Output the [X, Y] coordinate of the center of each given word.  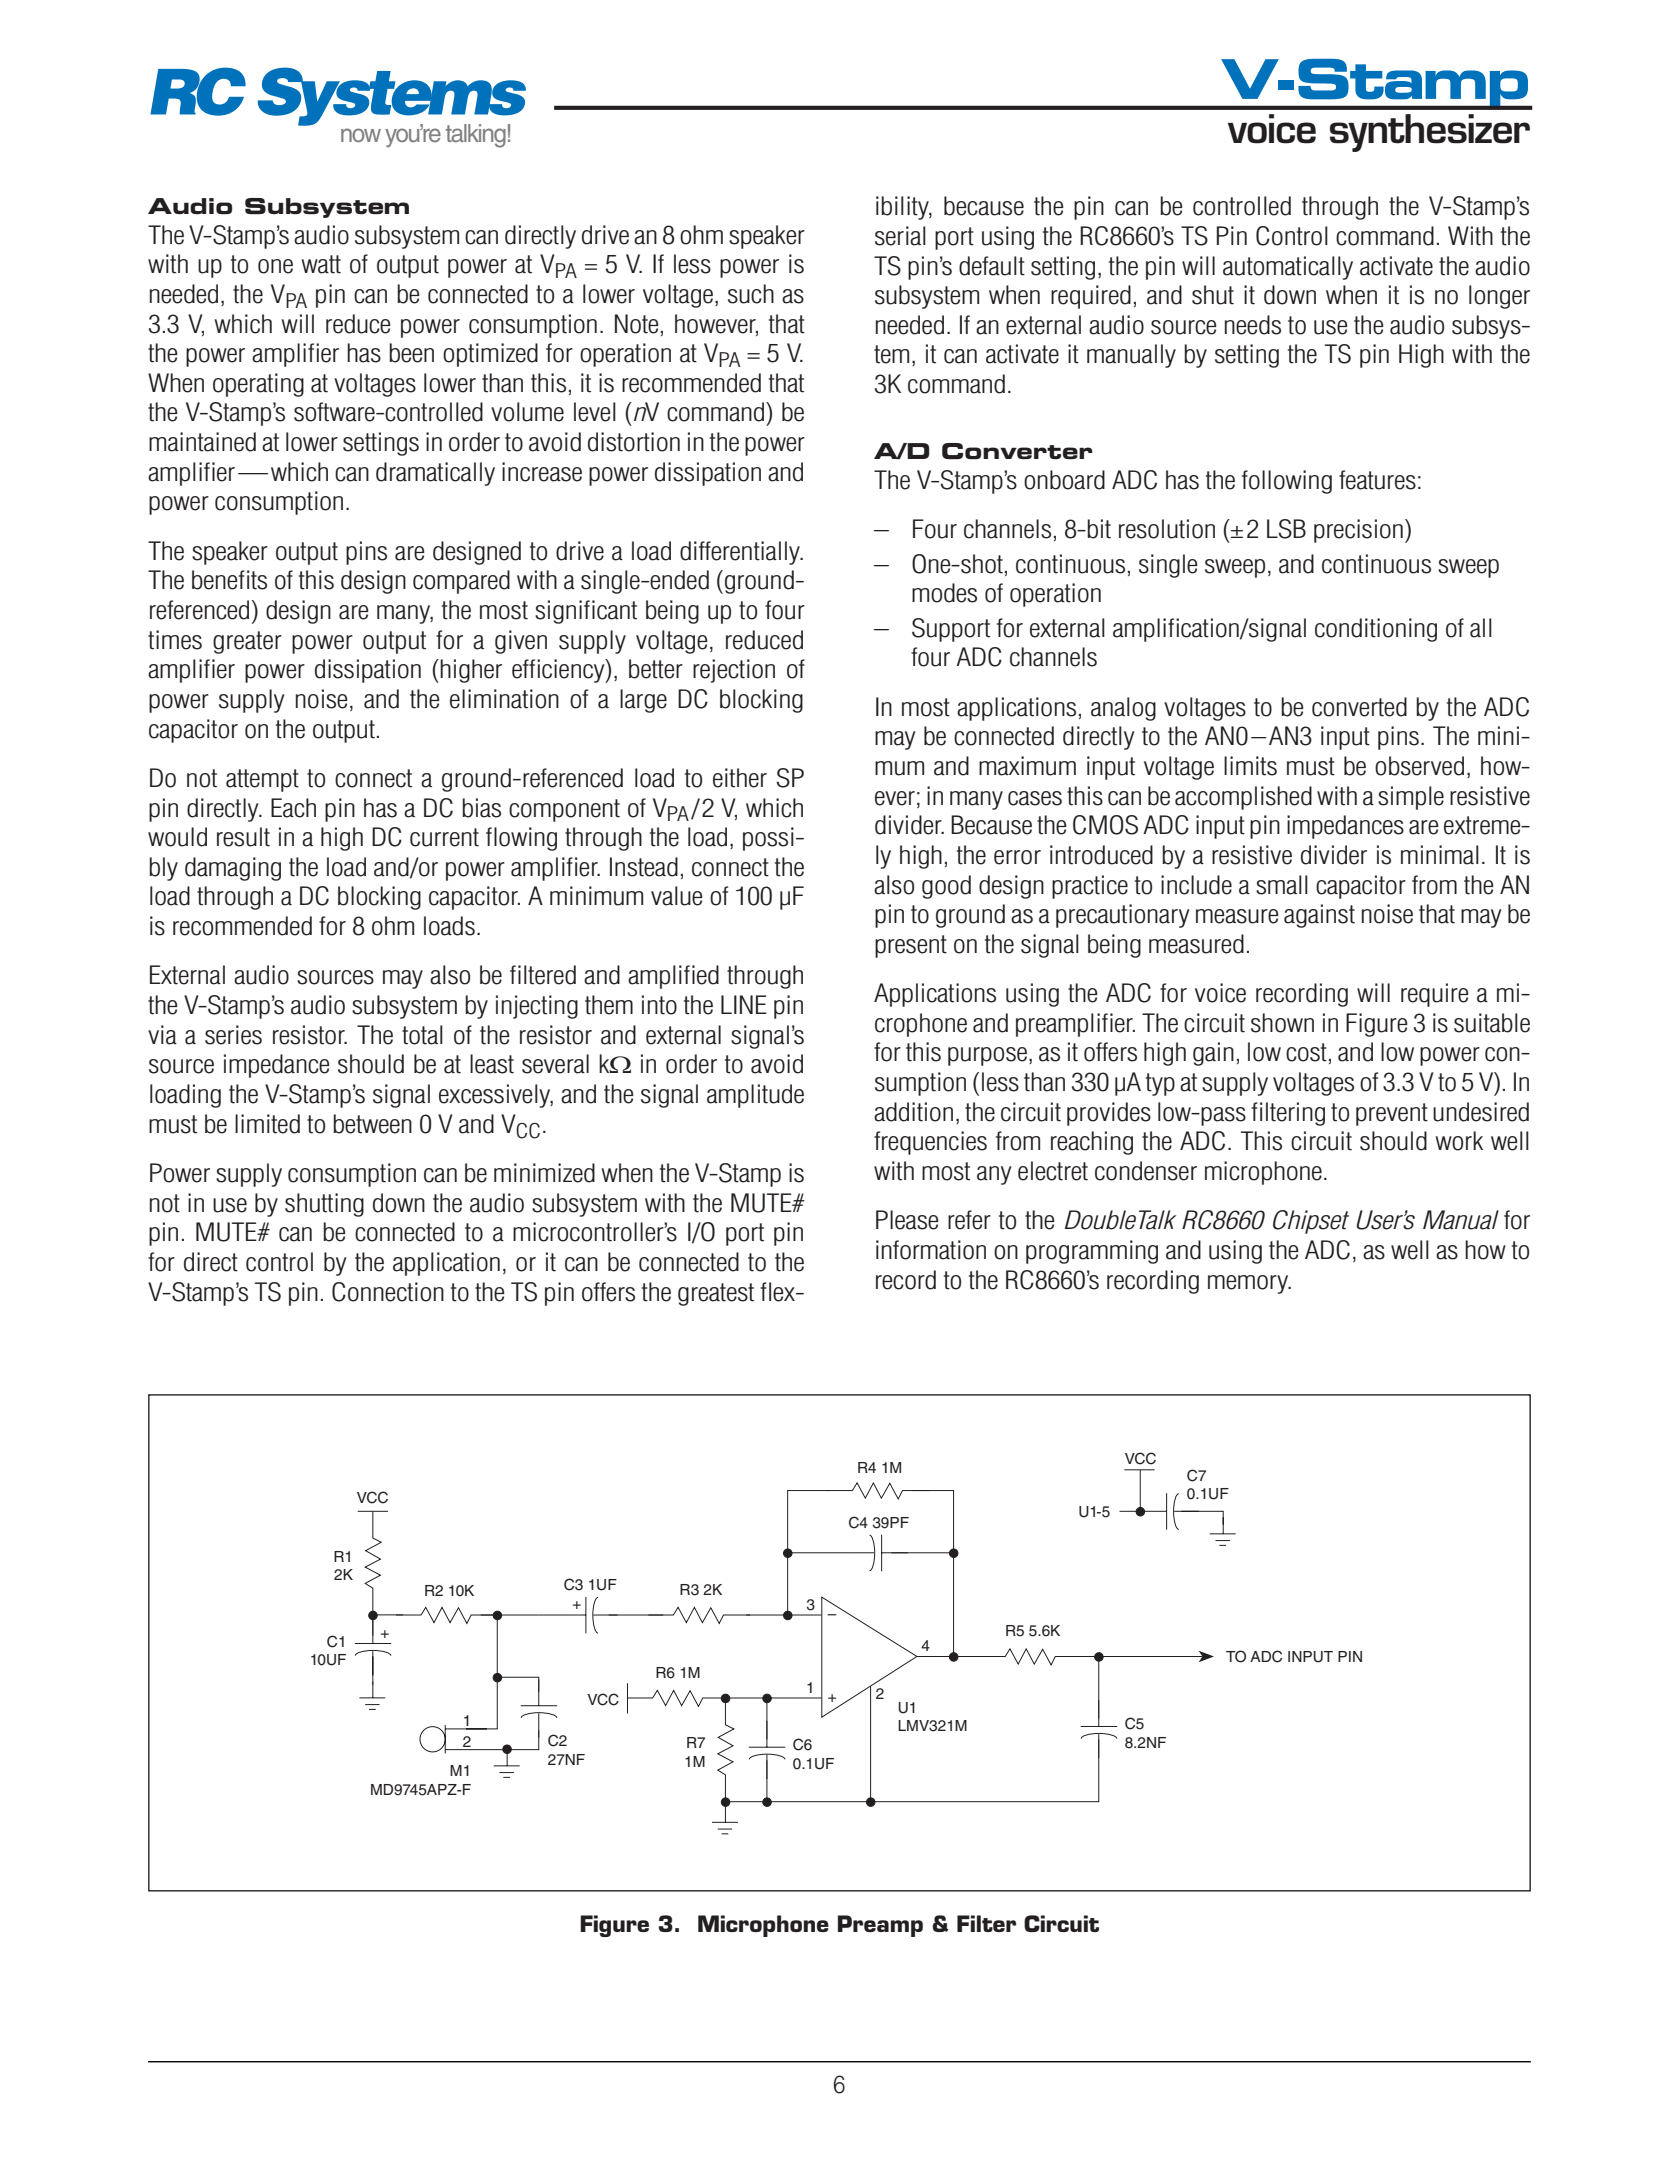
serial [900, 236]
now [361, 135]
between [372, 1124]
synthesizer [1430, 133]
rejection [734, 671]
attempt [262, 780]
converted [1359, 707]
